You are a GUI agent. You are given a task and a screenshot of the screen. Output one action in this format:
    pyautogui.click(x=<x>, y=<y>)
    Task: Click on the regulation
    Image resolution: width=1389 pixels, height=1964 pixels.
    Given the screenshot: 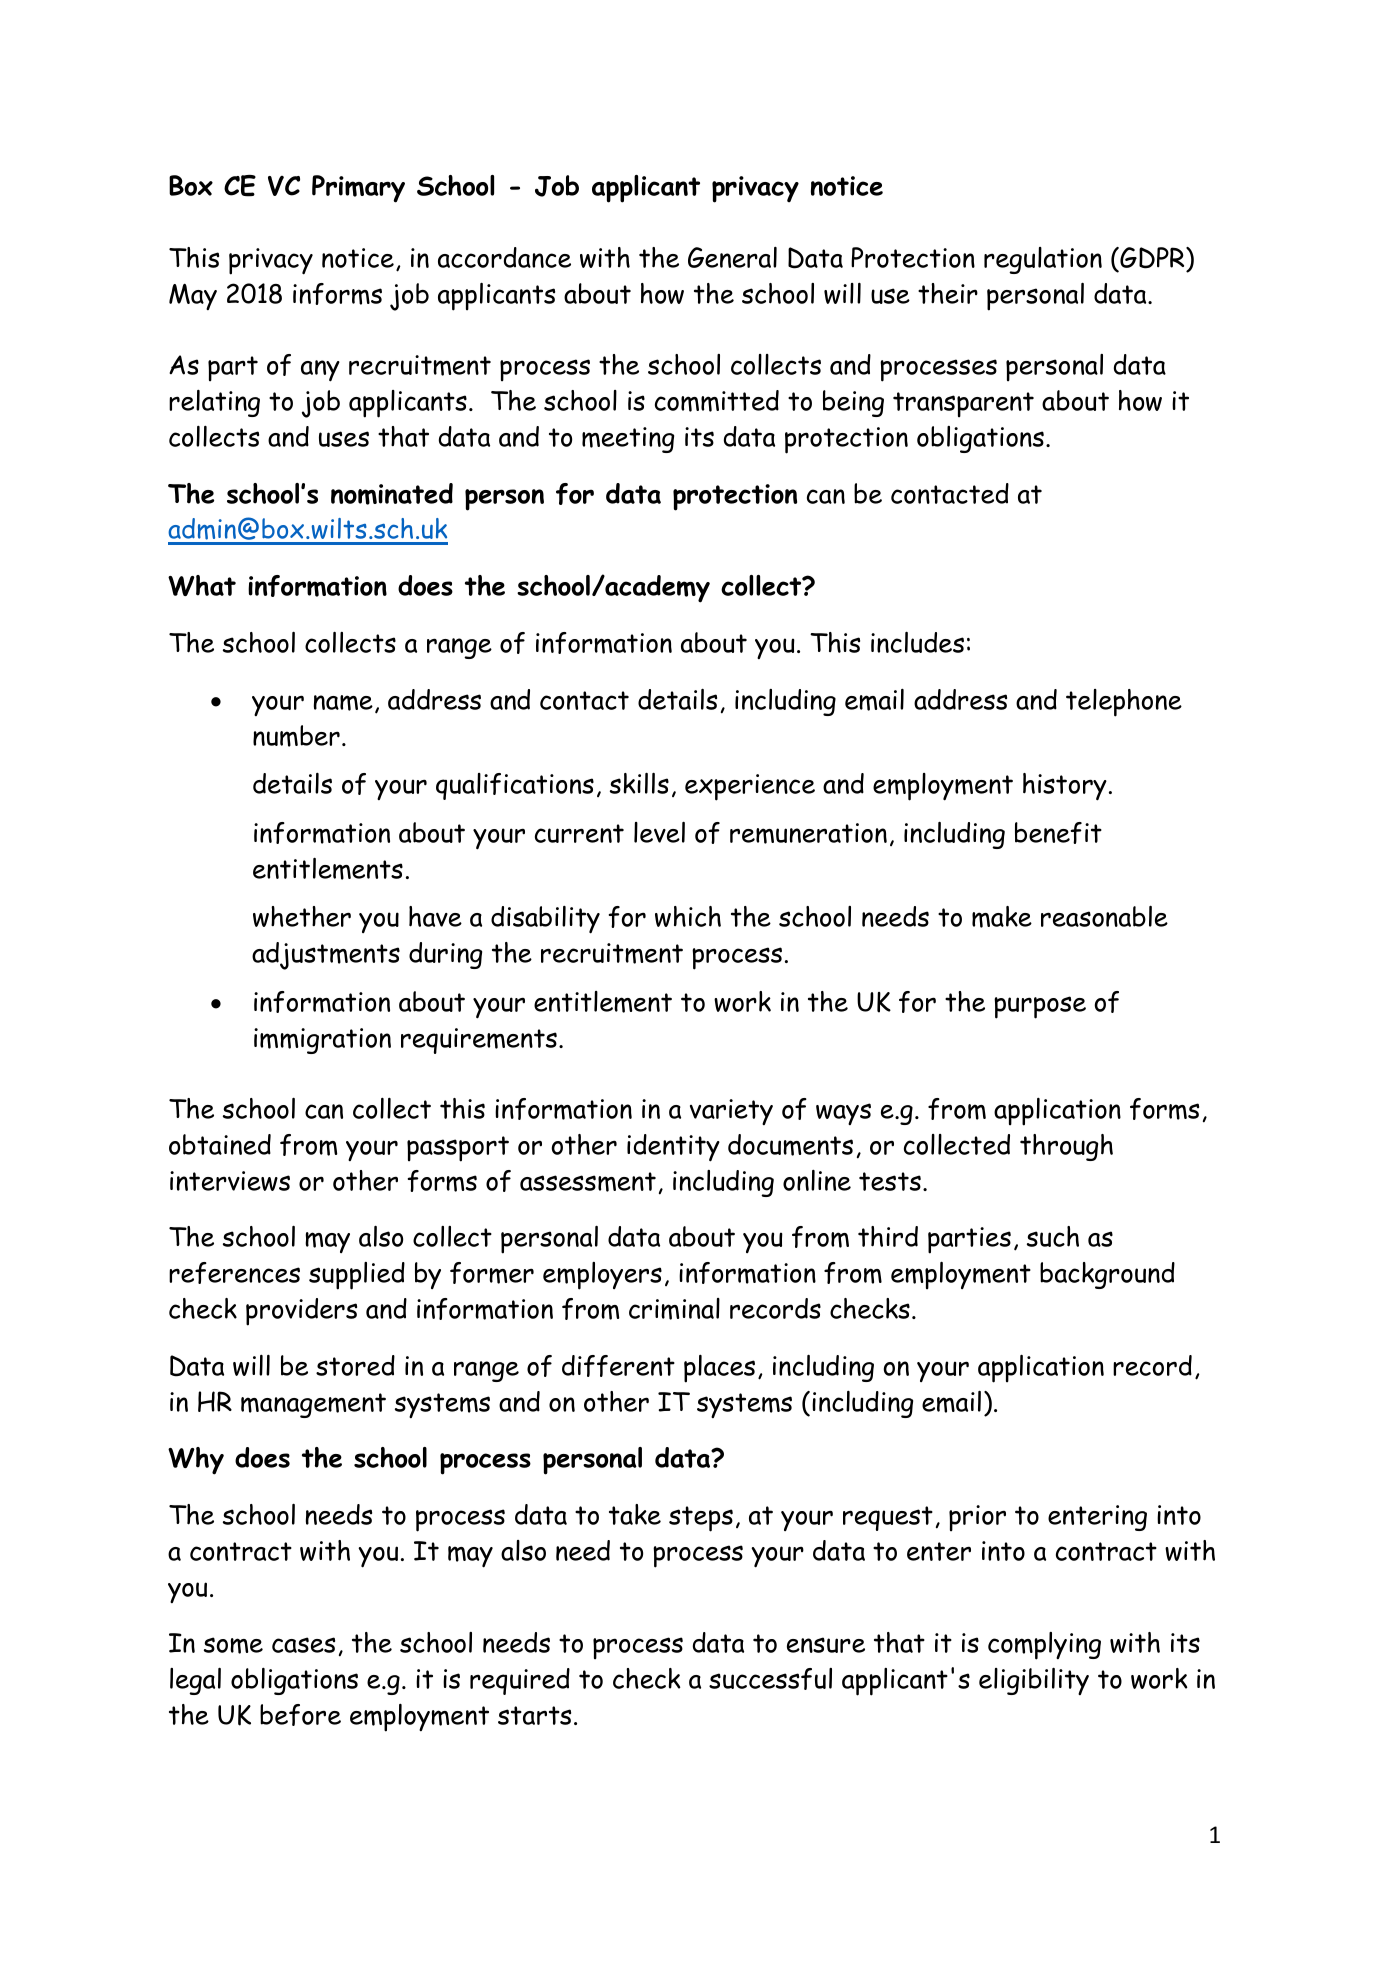 What is the action you would take?
    pyautogui.click(x=1043, y=260)
